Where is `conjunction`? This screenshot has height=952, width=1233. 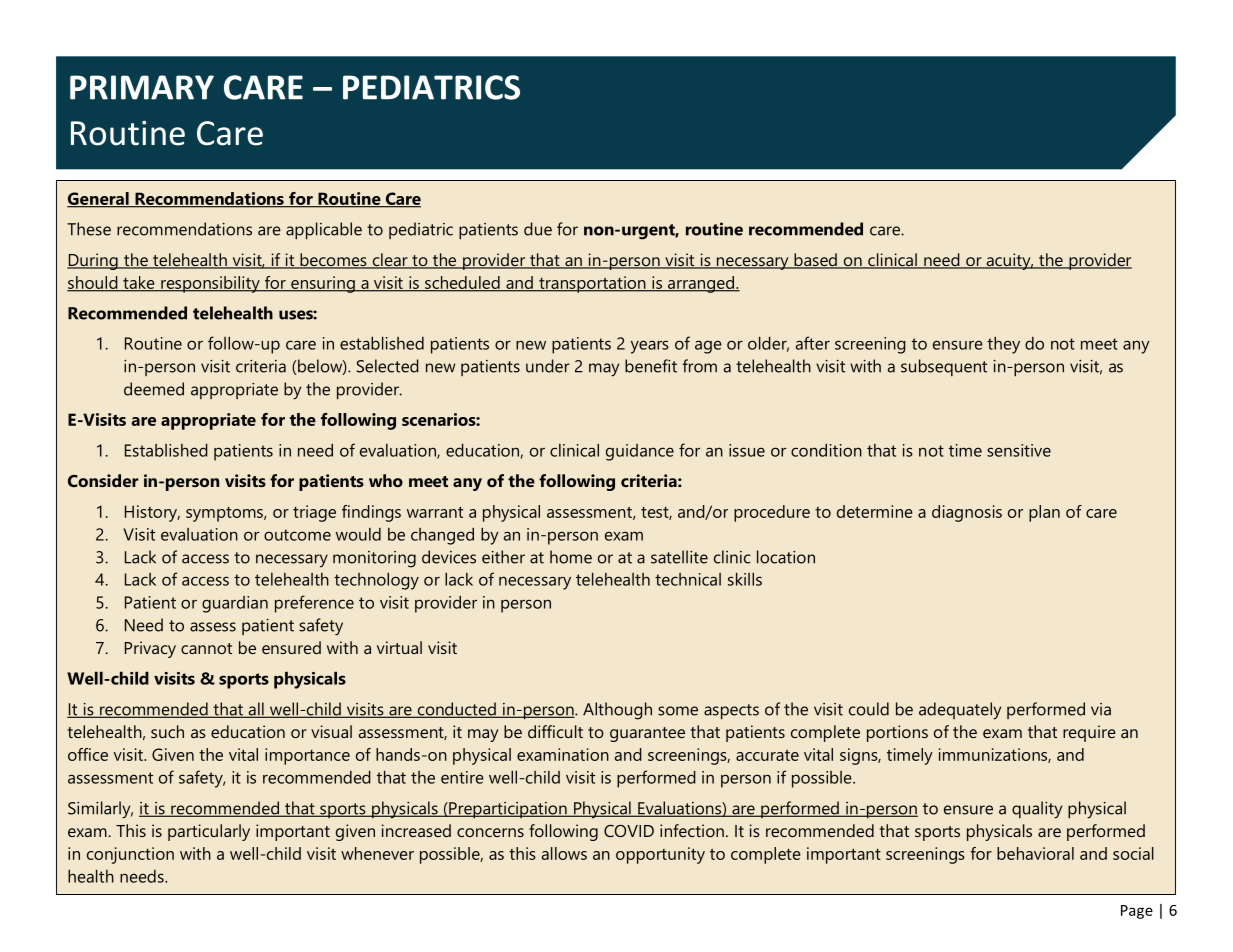 conjunction is located at coordinates (130, 855).
